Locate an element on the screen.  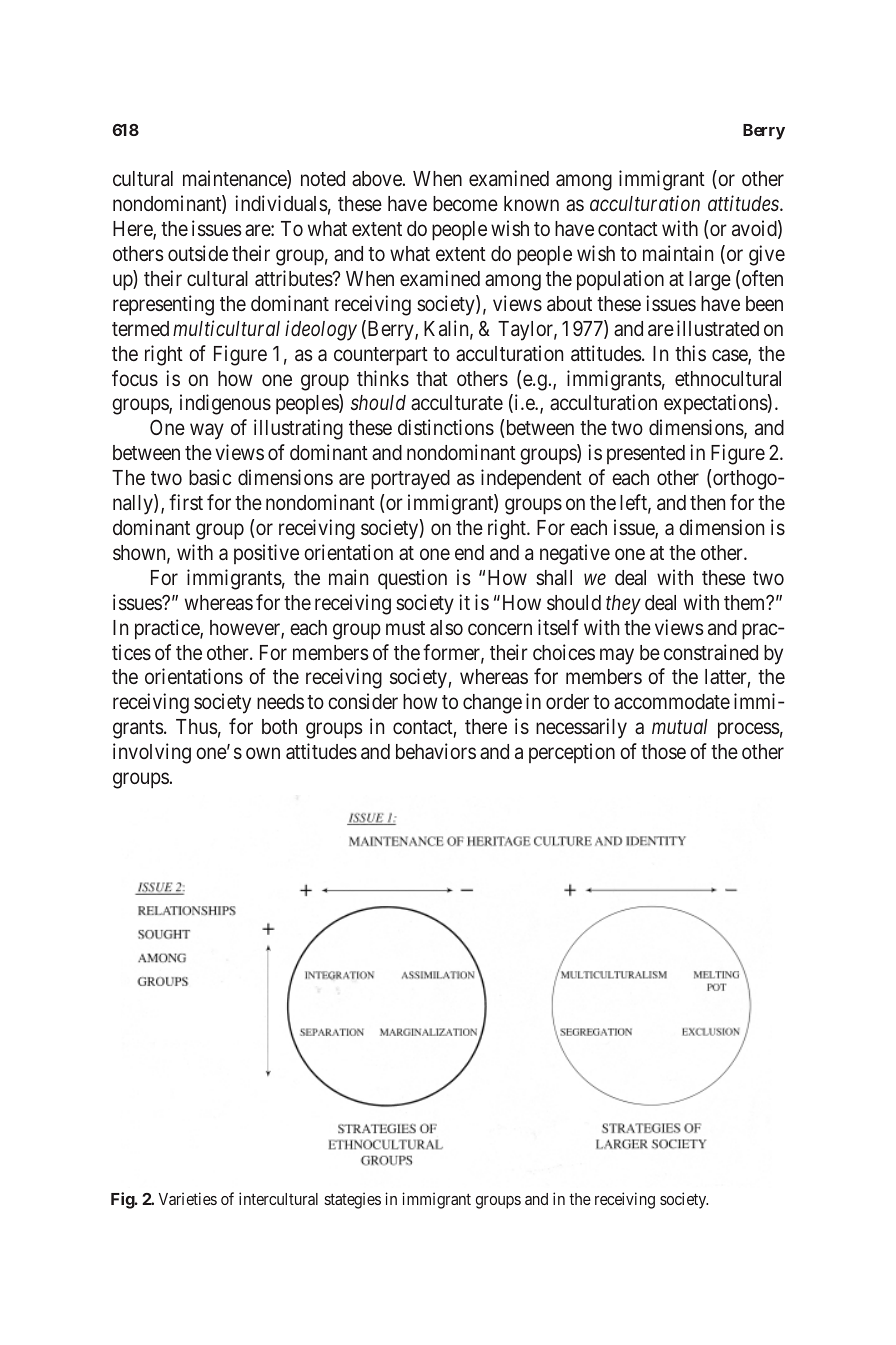
individuals is located at coordinates (281, 203).
